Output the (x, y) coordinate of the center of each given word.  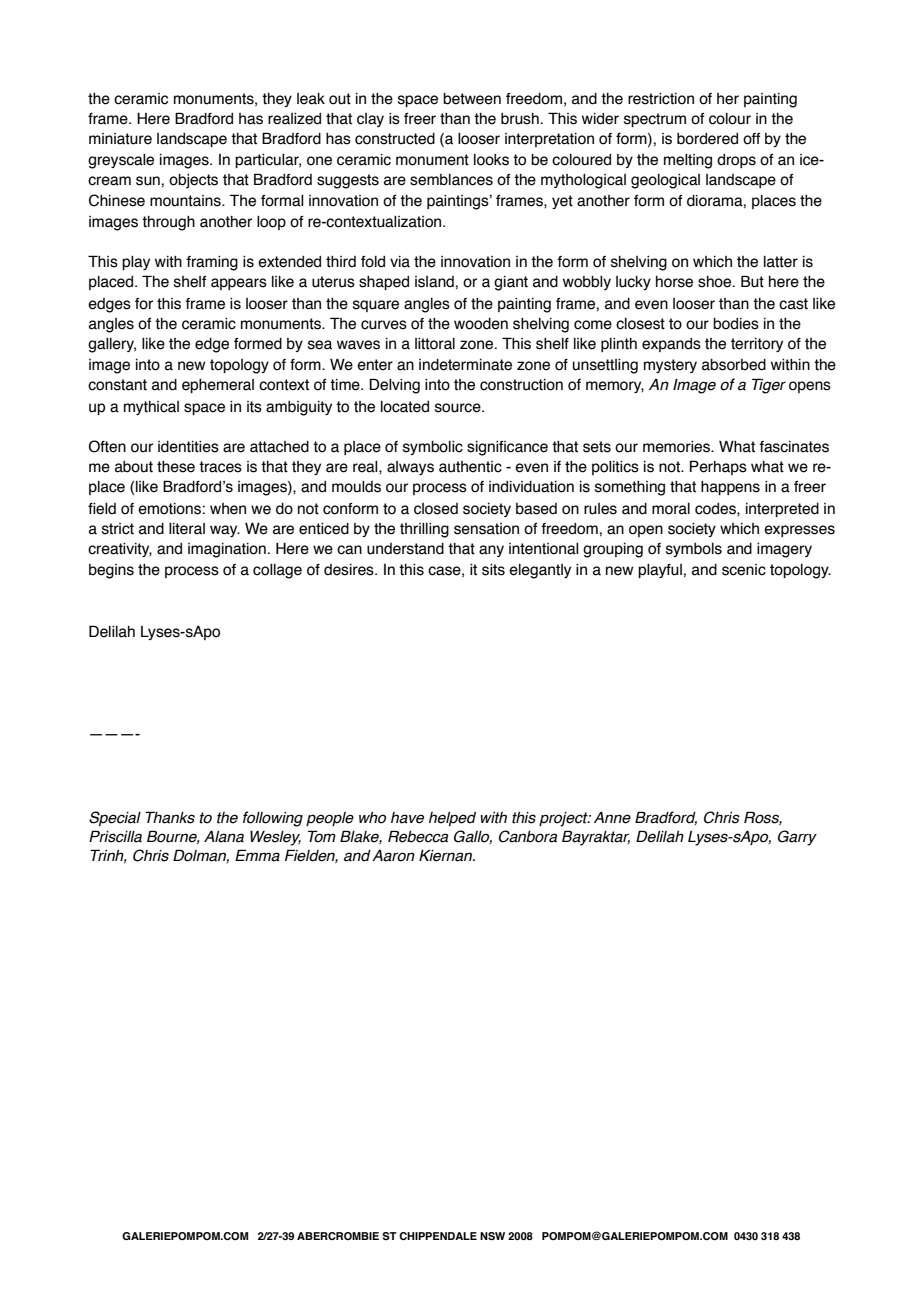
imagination (227, 550)
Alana (224, 837)
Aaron (393, 856)
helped (452, 819)
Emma (257, 855)
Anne (612, 818)
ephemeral (218, 386)
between (472, 99)
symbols (694, 550)
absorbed (734, 365)
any (491, 551)
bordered (707, 139)
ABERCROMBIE (338, 1236)
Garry (797, 838)
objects (193, 181)
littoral (435, 344)
